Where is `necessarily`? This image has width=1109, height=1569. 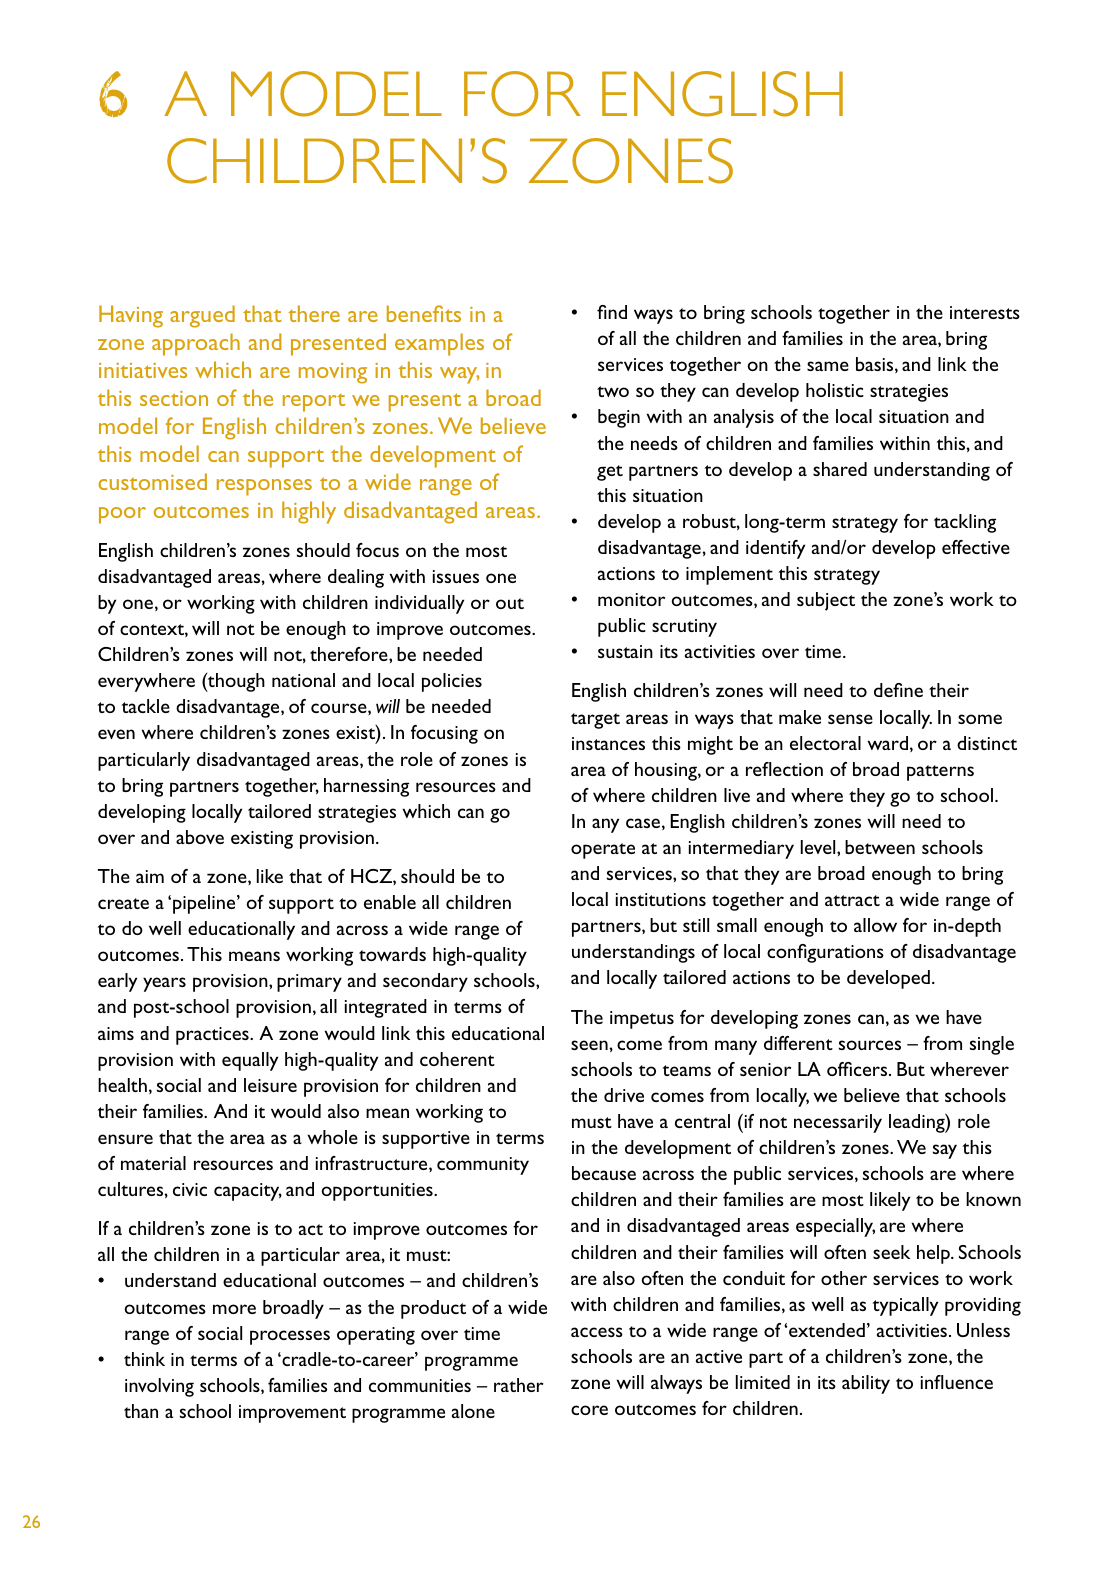 necessarily is located at coordinates (838, 1123).
